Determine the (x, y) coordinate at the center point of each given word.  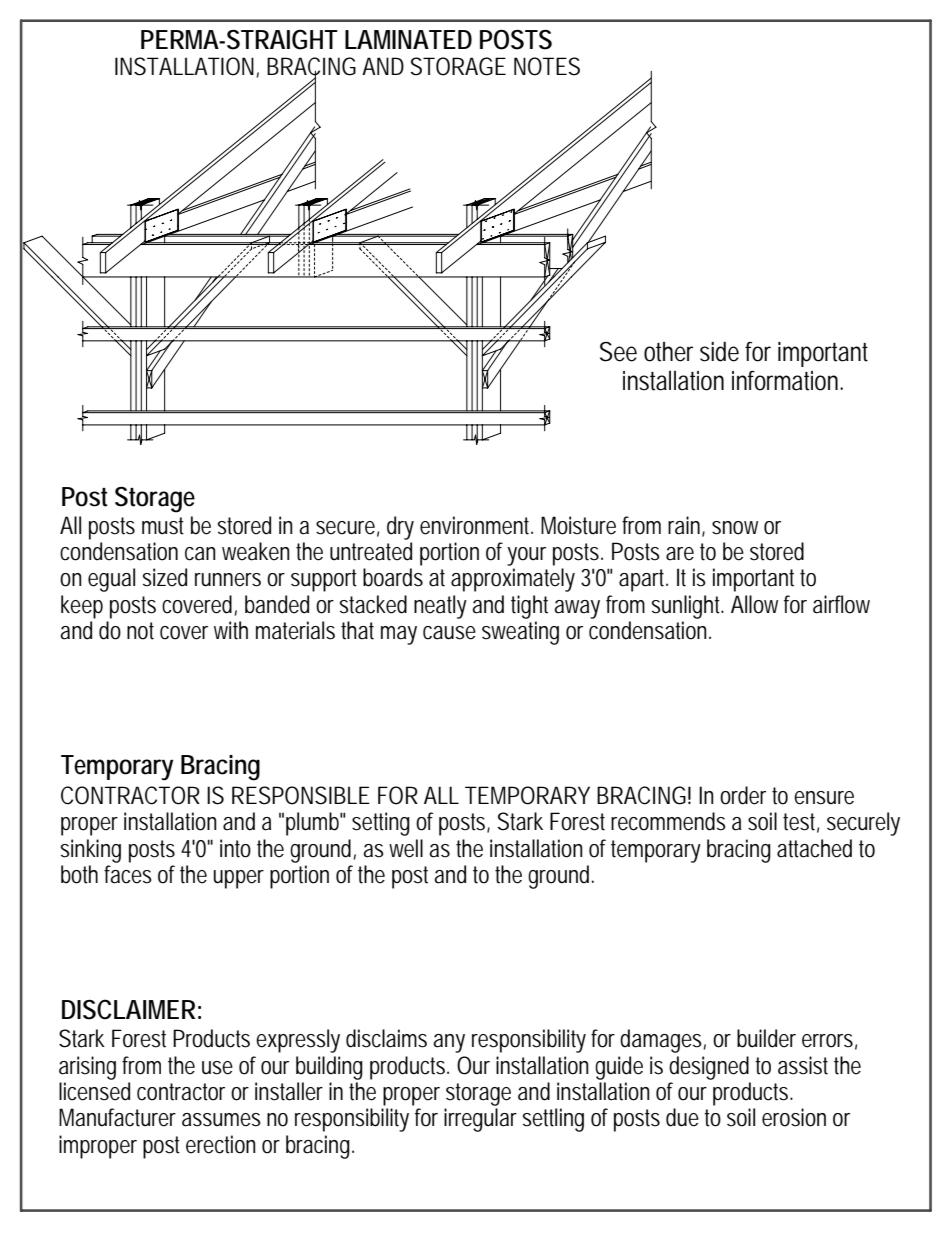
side (719, 351)
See (618, 352)
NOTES (547, 66)
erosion (794, 1117)
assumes (221, 1120)
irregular (480, 1120)
